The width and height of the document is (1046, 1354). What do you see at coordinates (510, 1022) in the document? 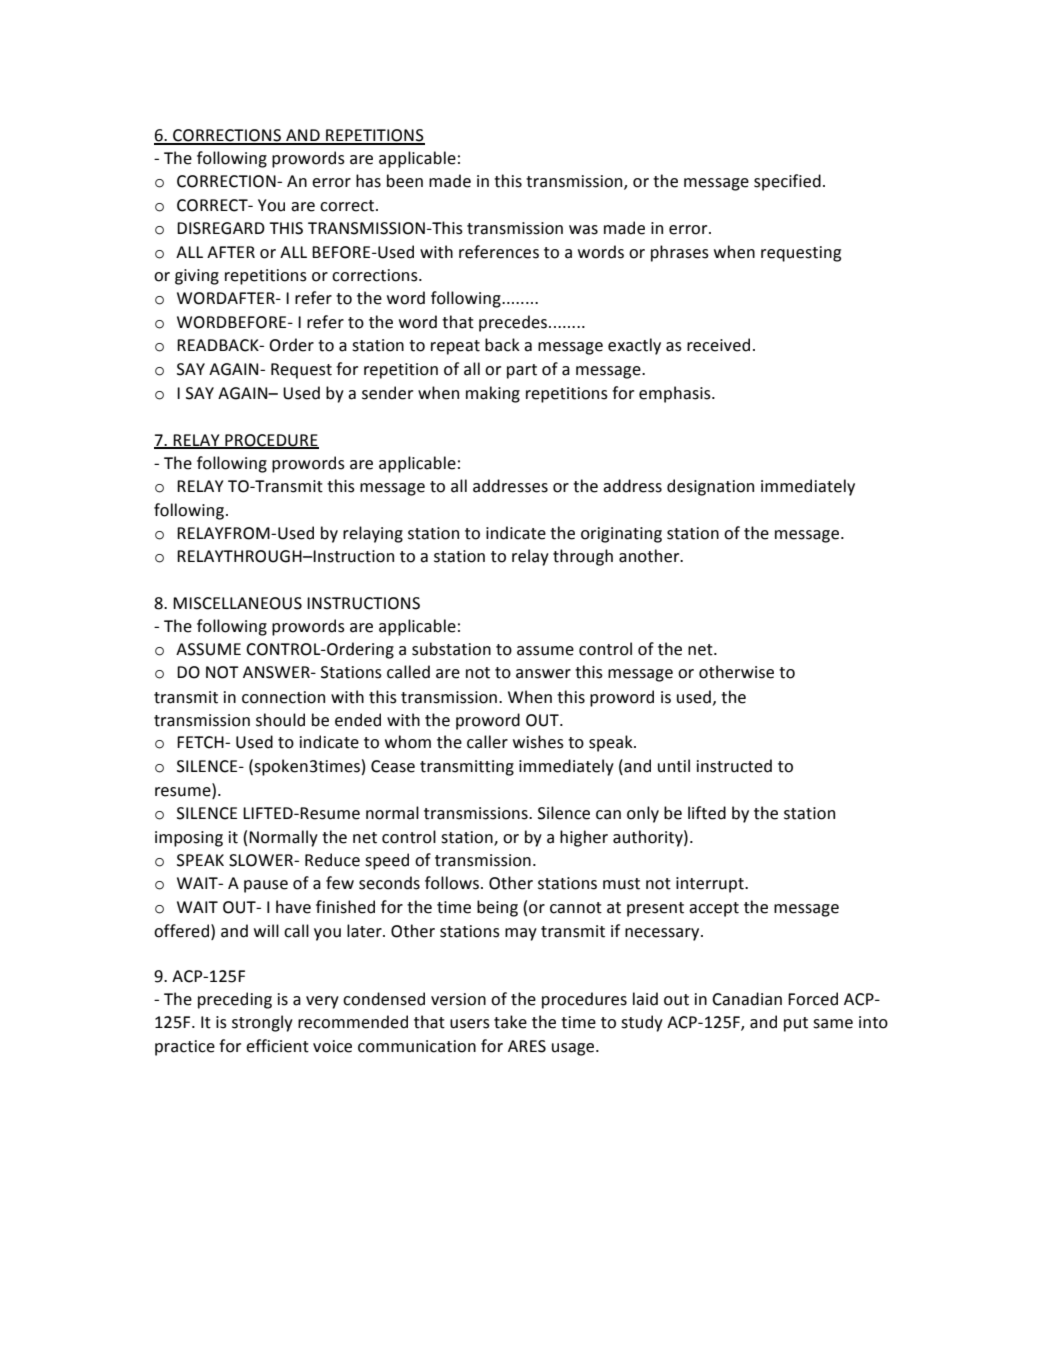
I see `take` at bounding box center [510, 1022].
